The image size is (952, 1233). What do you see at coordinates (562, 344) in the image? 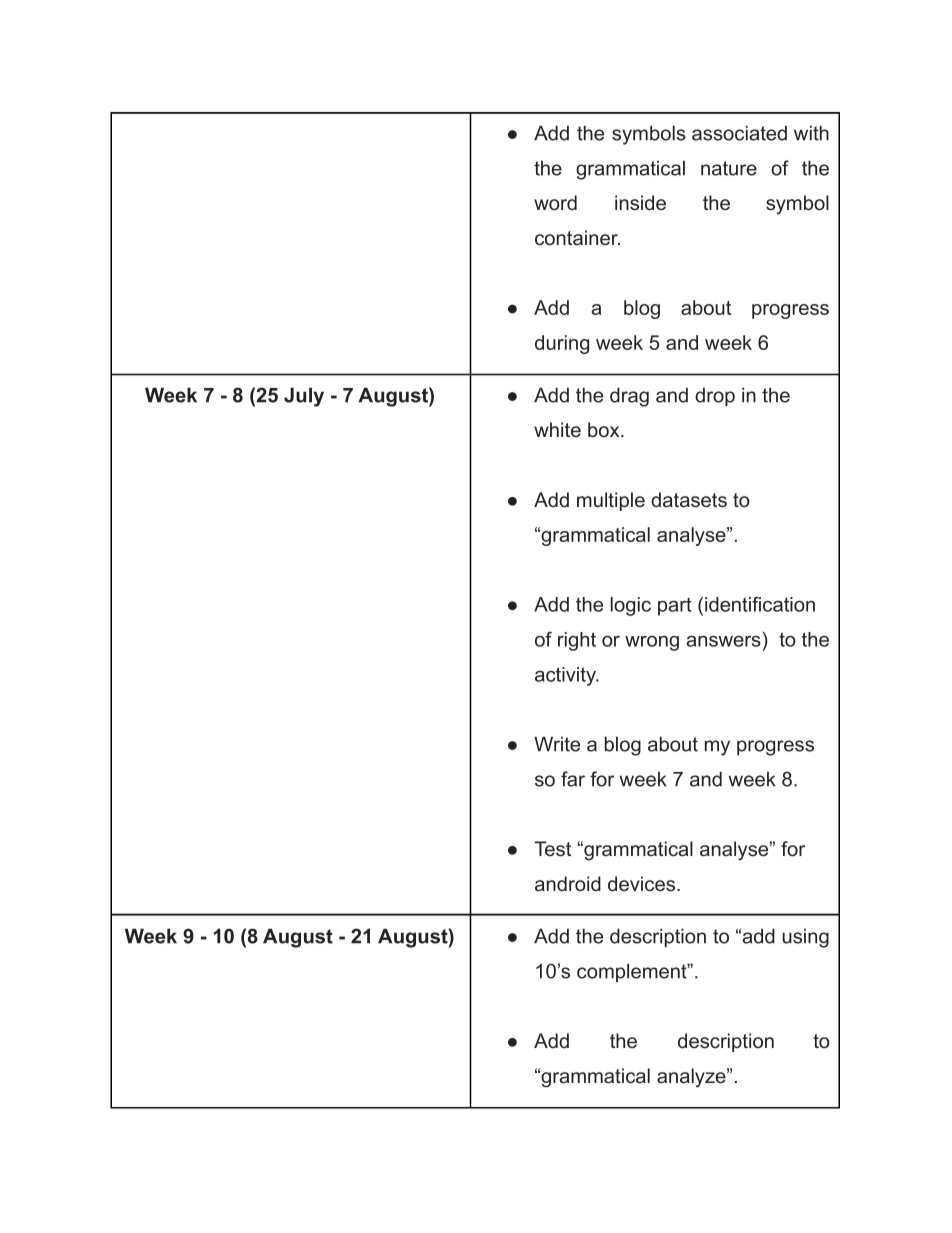
I see `during` at bounding box center [562, 344].
